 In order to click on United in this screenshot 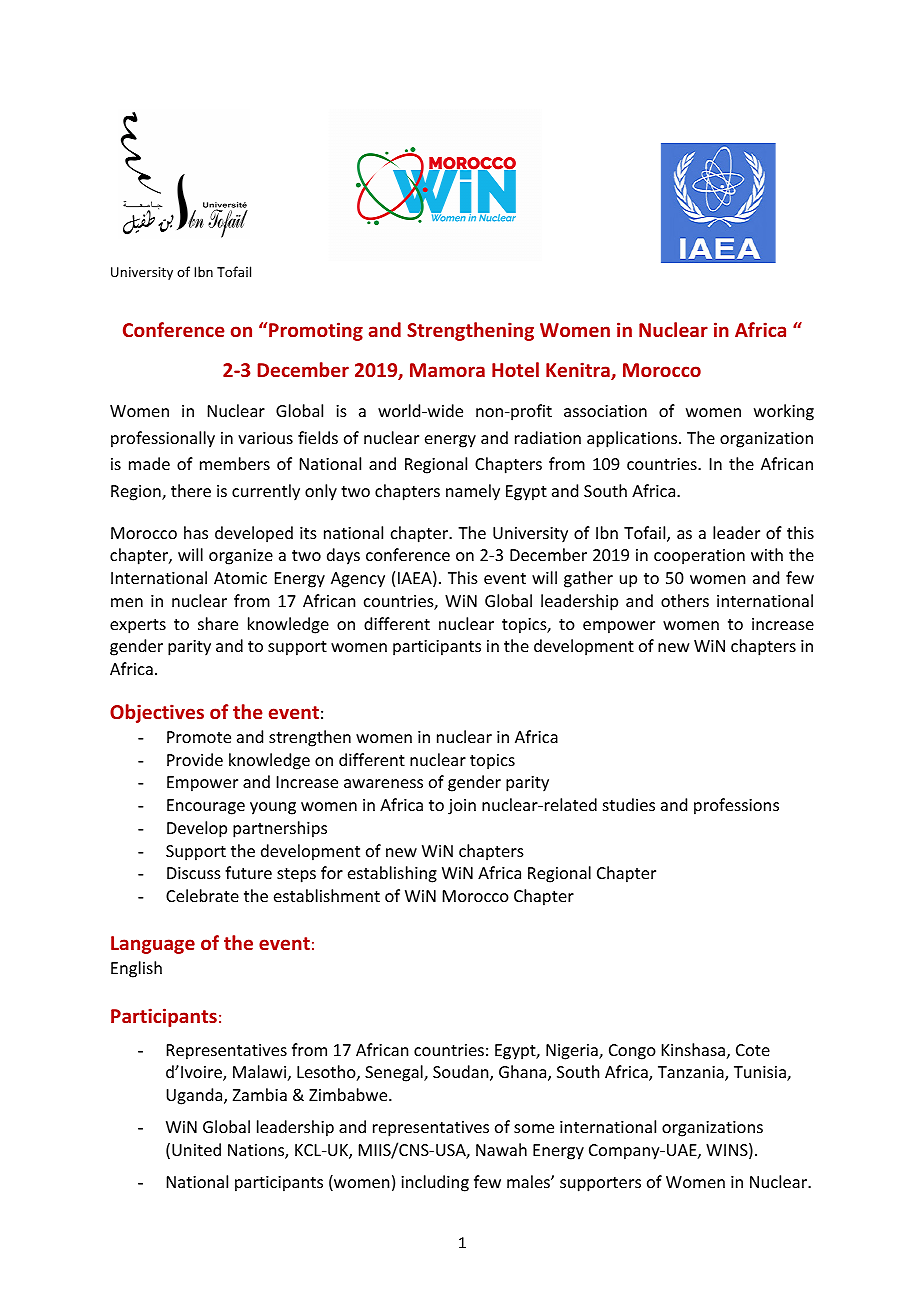, I will do `click(196, 1149)`.
